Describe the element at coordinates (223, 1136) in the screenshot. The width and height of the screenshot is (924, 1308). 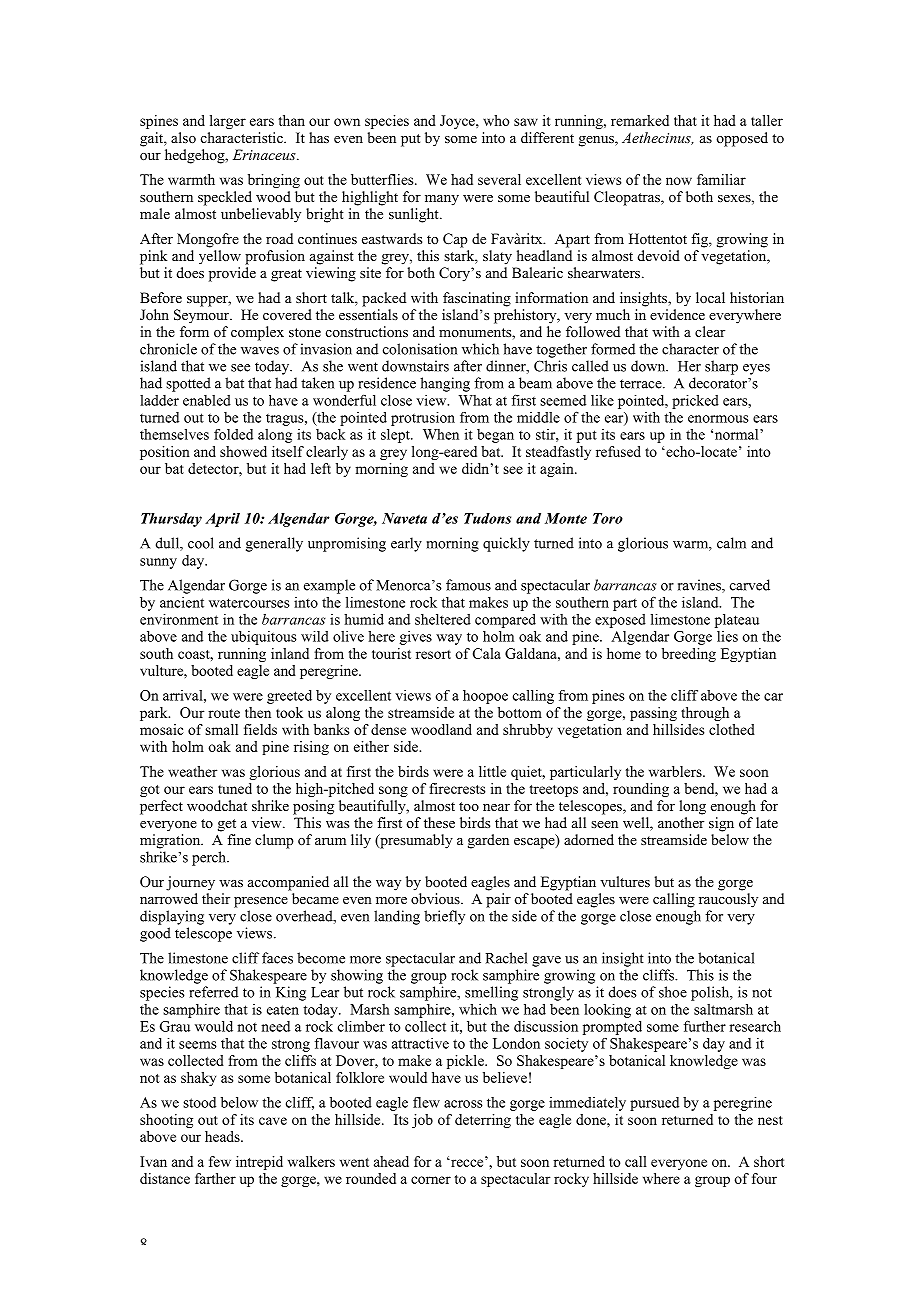
I see `heads` at that location.
